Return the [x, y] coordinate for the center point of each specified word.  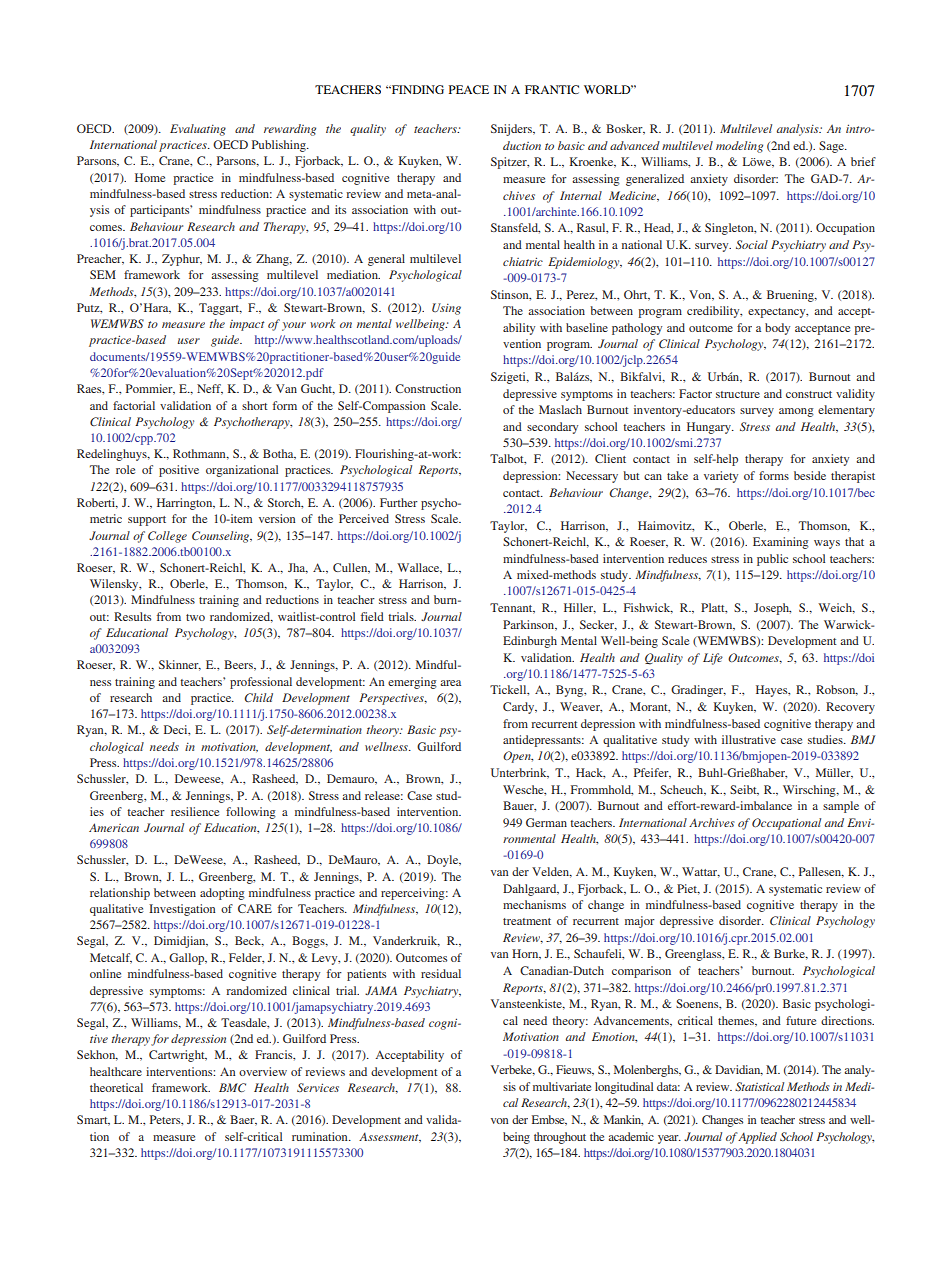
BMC [232, 1087]
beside [810, 475]
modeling [739, 147]
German [546, 822]
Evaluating [198, 130]
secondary [552, 428]
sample [841, 807]
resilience [195, 811]
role [125, 469]
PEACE [469, 89]
